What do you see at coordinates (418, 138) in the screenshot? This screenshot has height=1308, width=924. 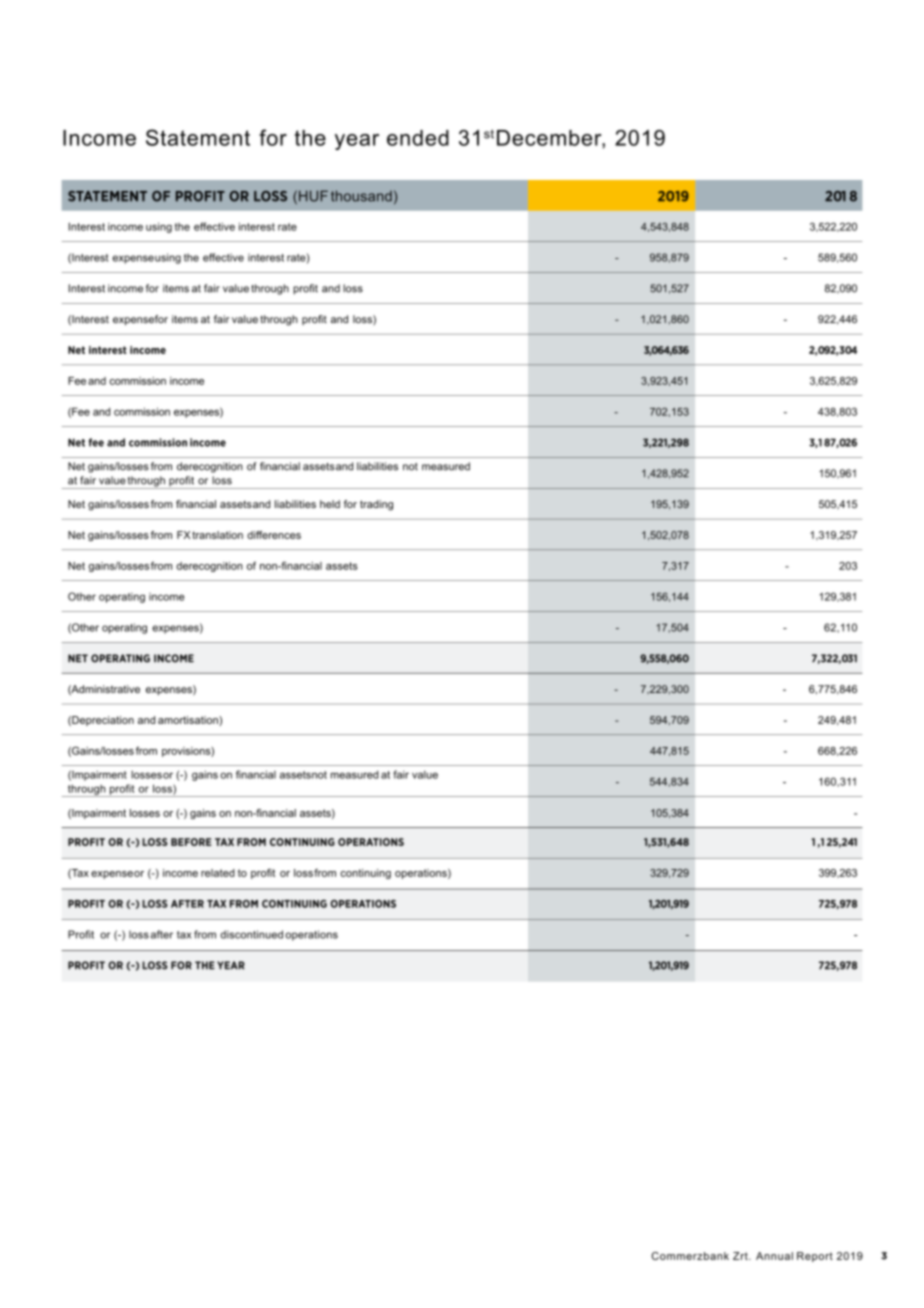 I see `ended` at bounding box center [418, 138].
